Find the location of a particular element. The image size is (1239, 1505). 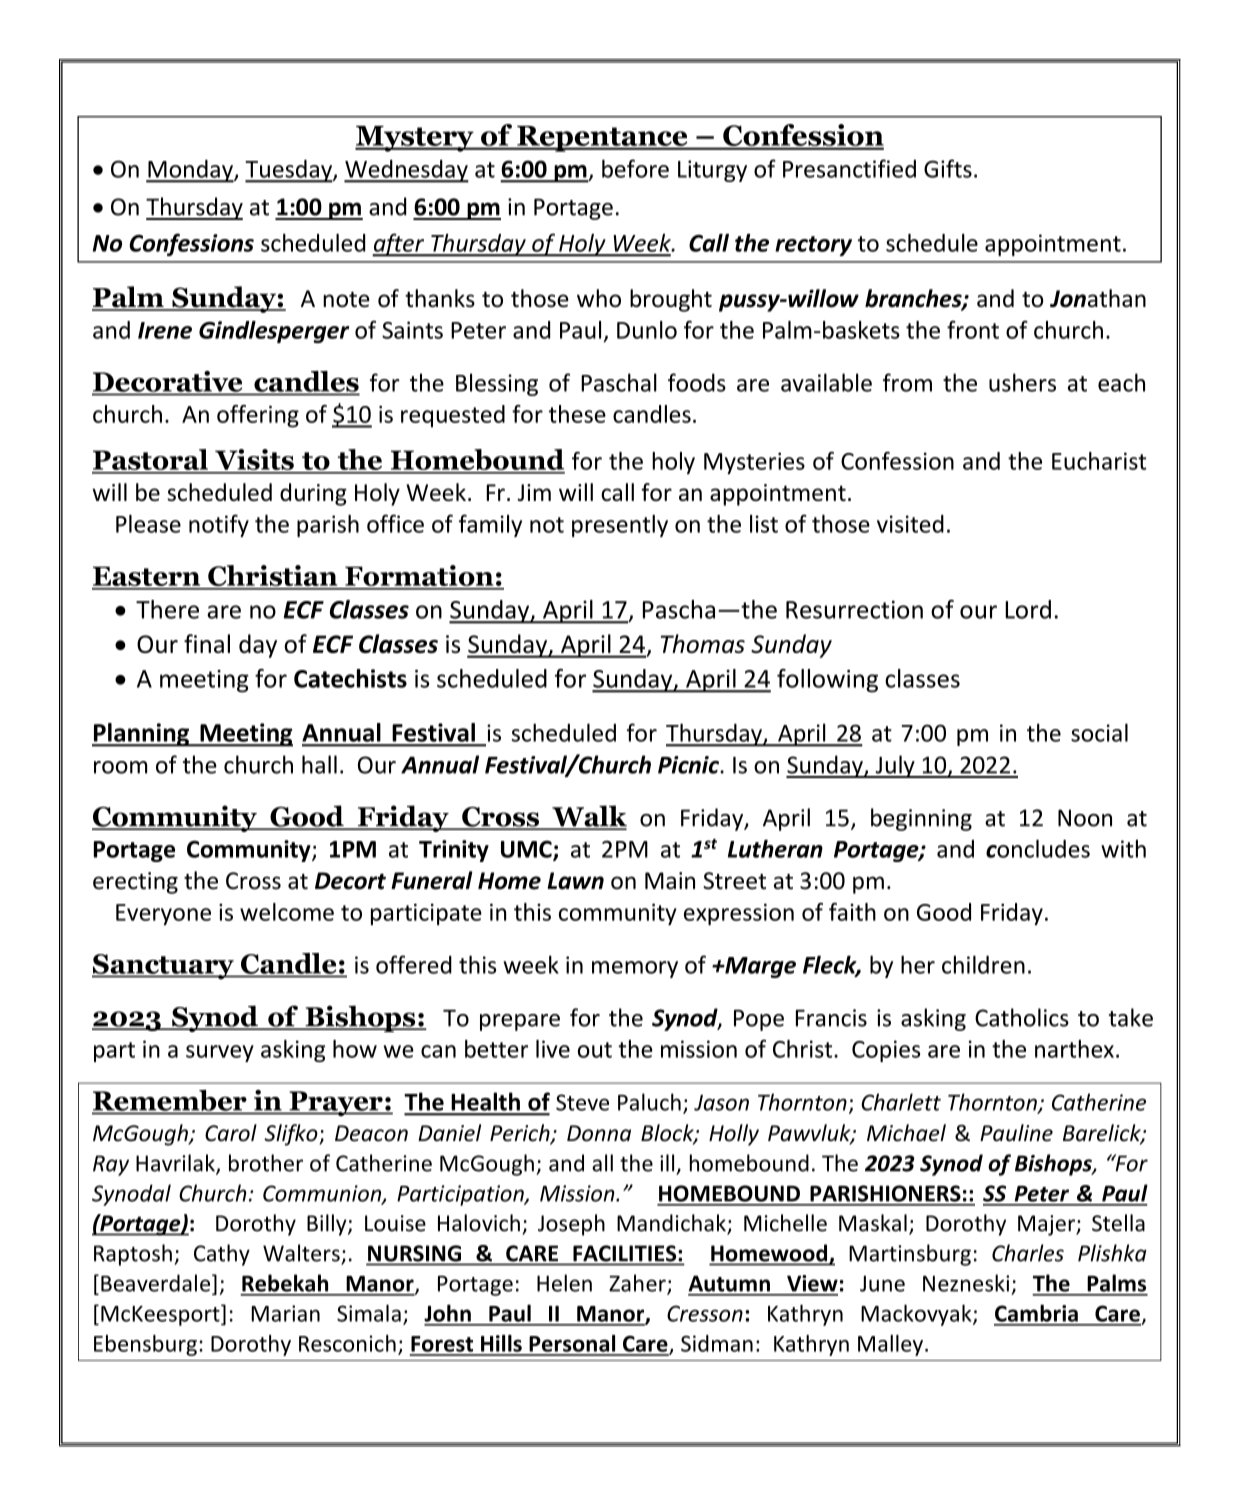

Marian is located at coordinates (285, 1313).
